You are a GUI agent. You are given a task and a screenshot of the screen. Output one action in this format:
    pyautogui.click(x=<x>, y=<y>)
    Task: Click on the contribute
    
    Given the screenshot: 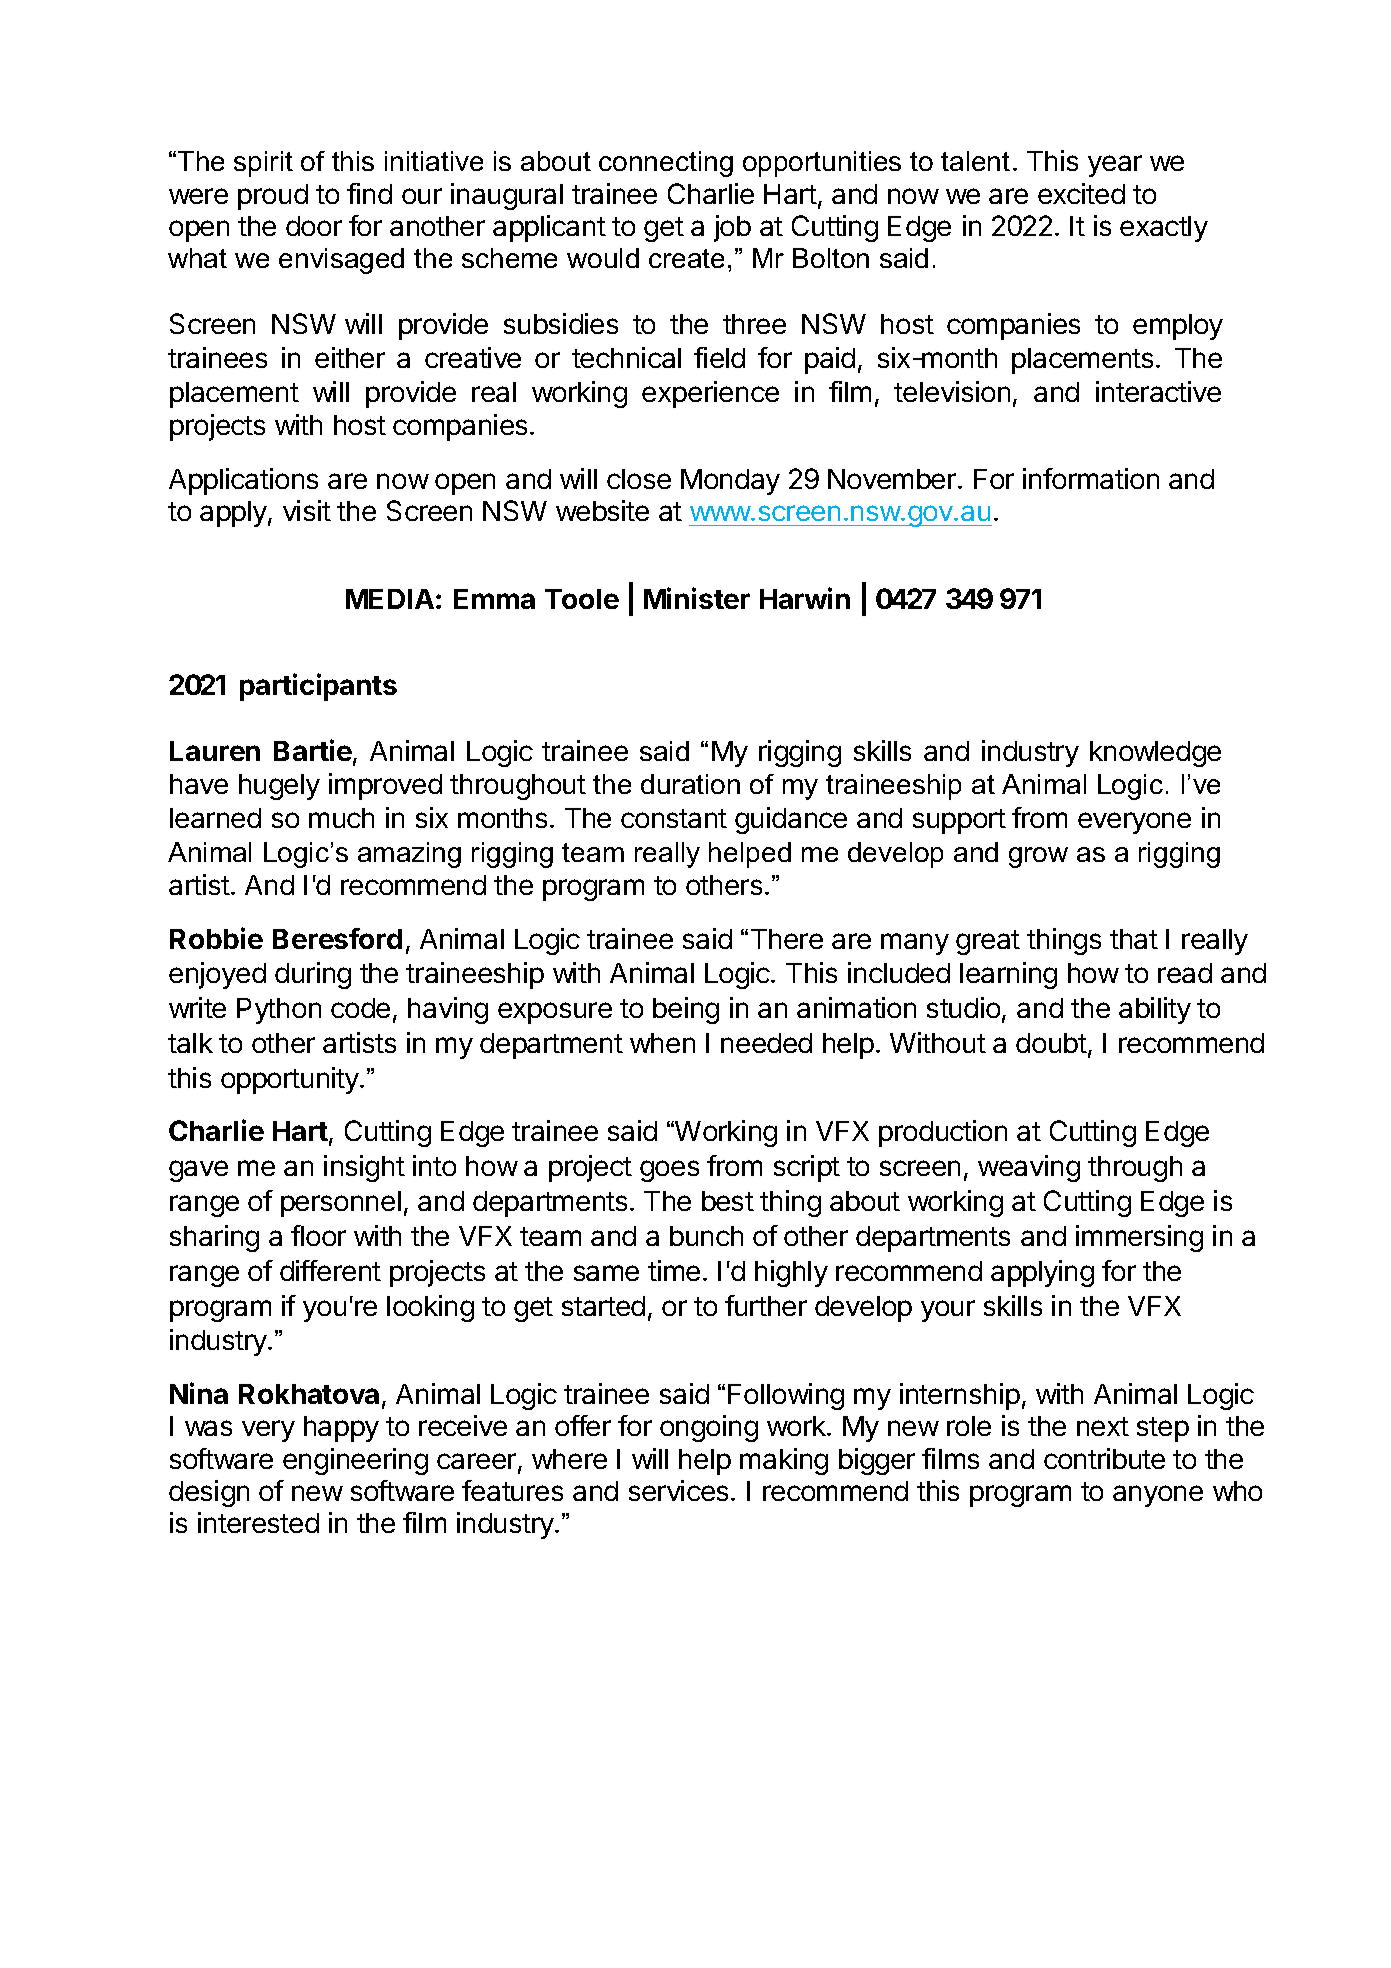 What is the action you would take?
    pyautogui.click(x=1104, y=1458)
